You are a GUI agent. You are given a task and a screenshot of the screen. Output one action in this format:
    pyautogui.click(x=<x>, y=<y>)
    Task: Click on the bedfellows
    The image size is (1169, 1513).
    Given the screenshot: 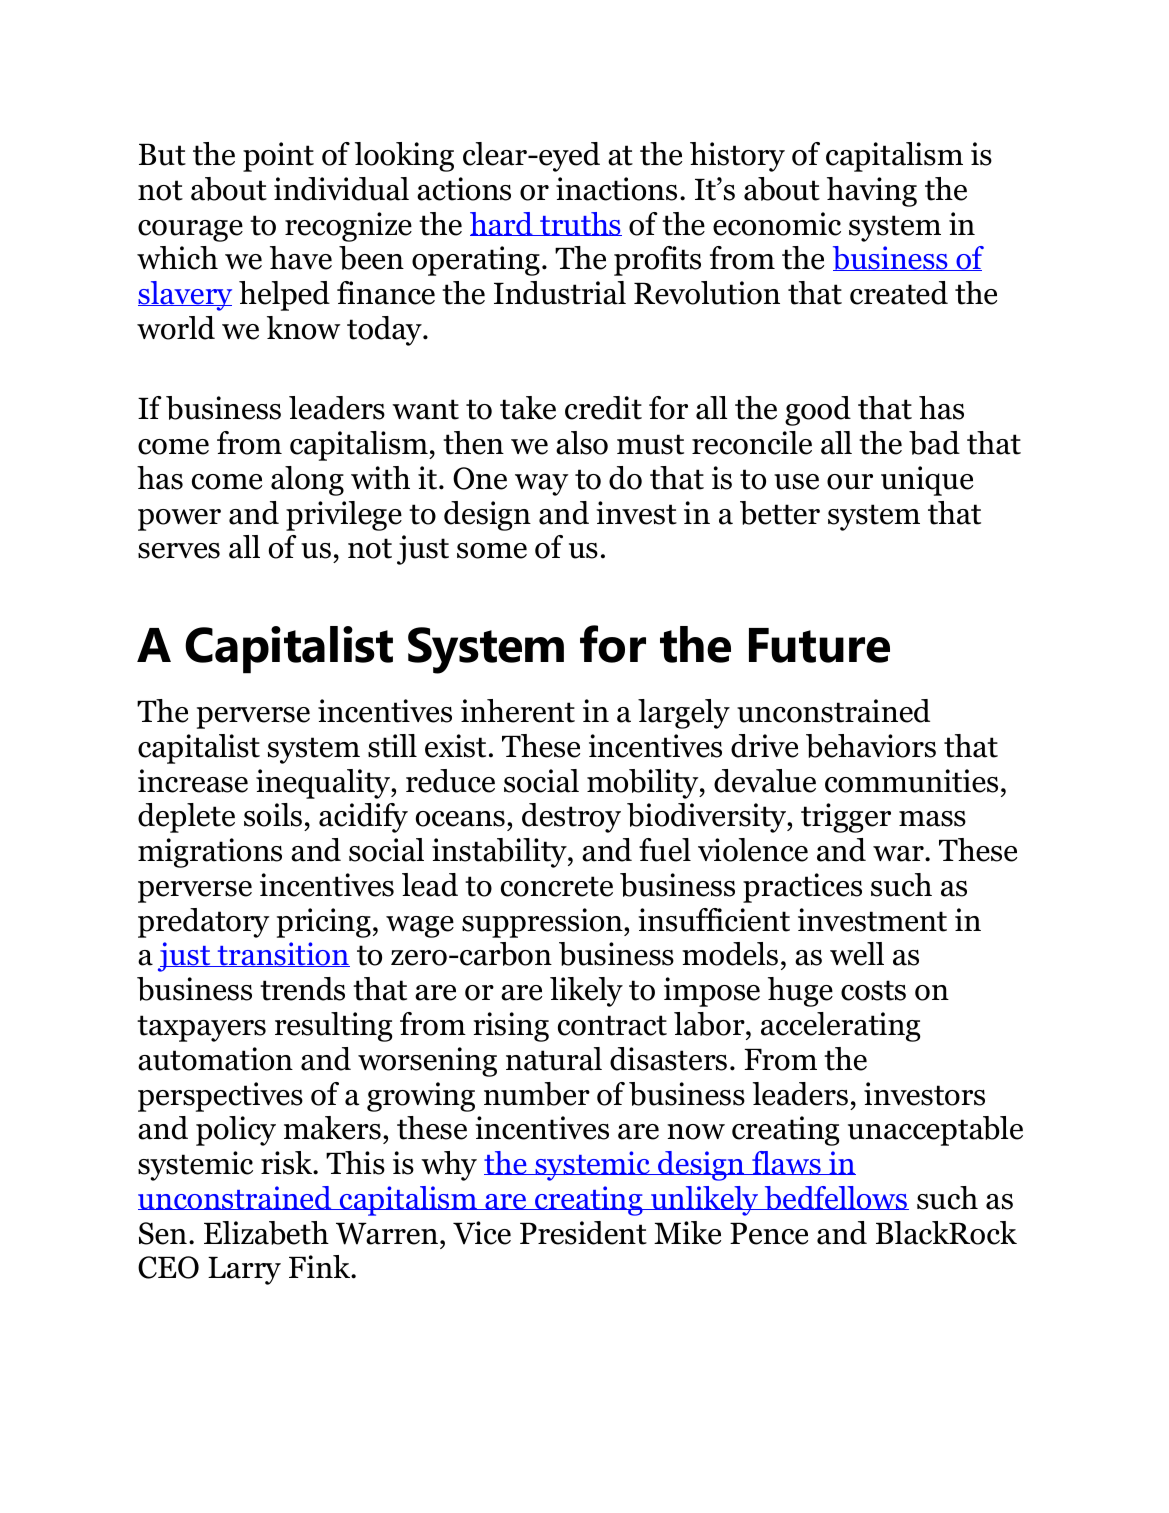 What is the action you would take?
    pyautogui.click(x=835, y=1198)
